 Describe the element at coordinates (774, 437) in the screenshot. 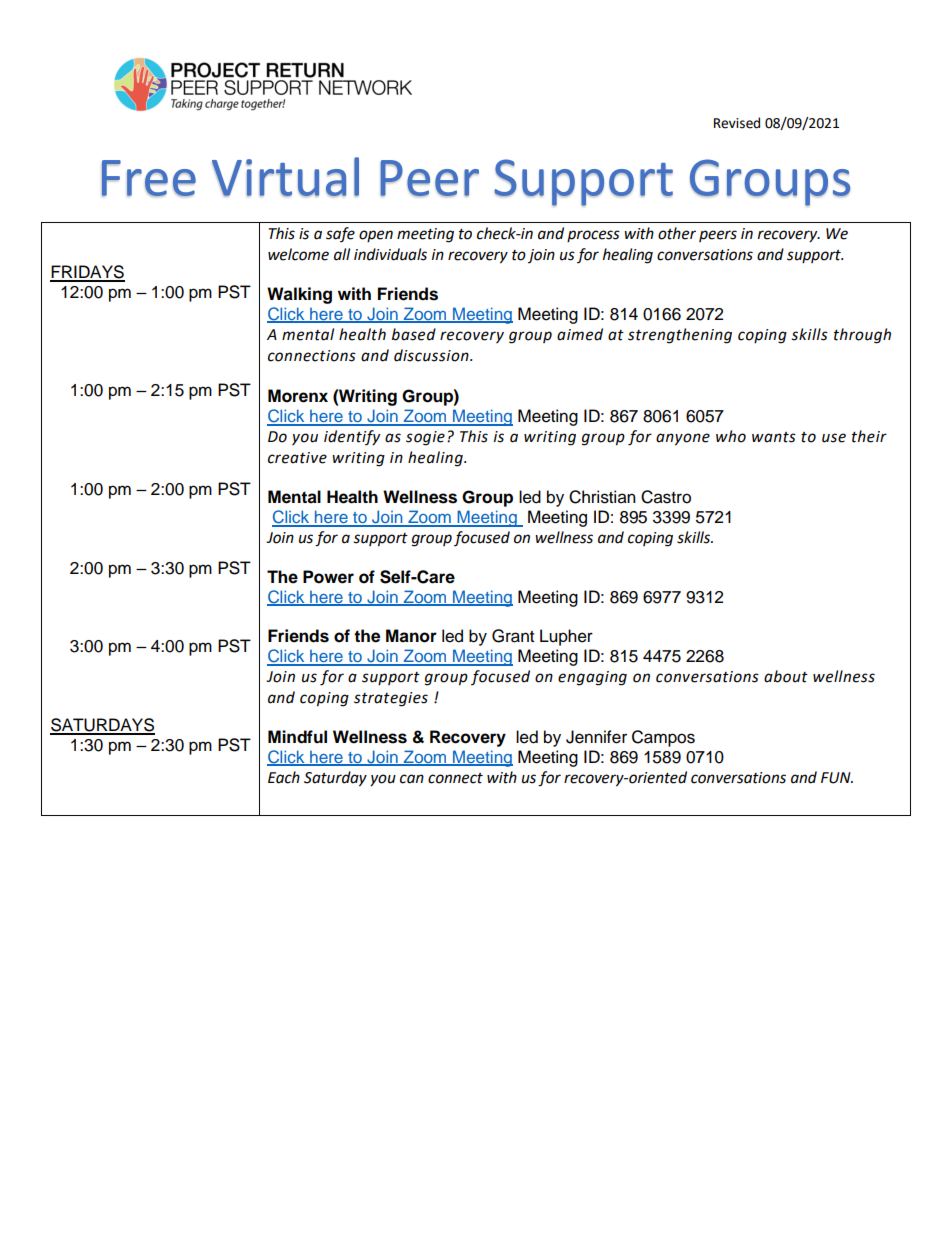

I see `wants` at that location.
